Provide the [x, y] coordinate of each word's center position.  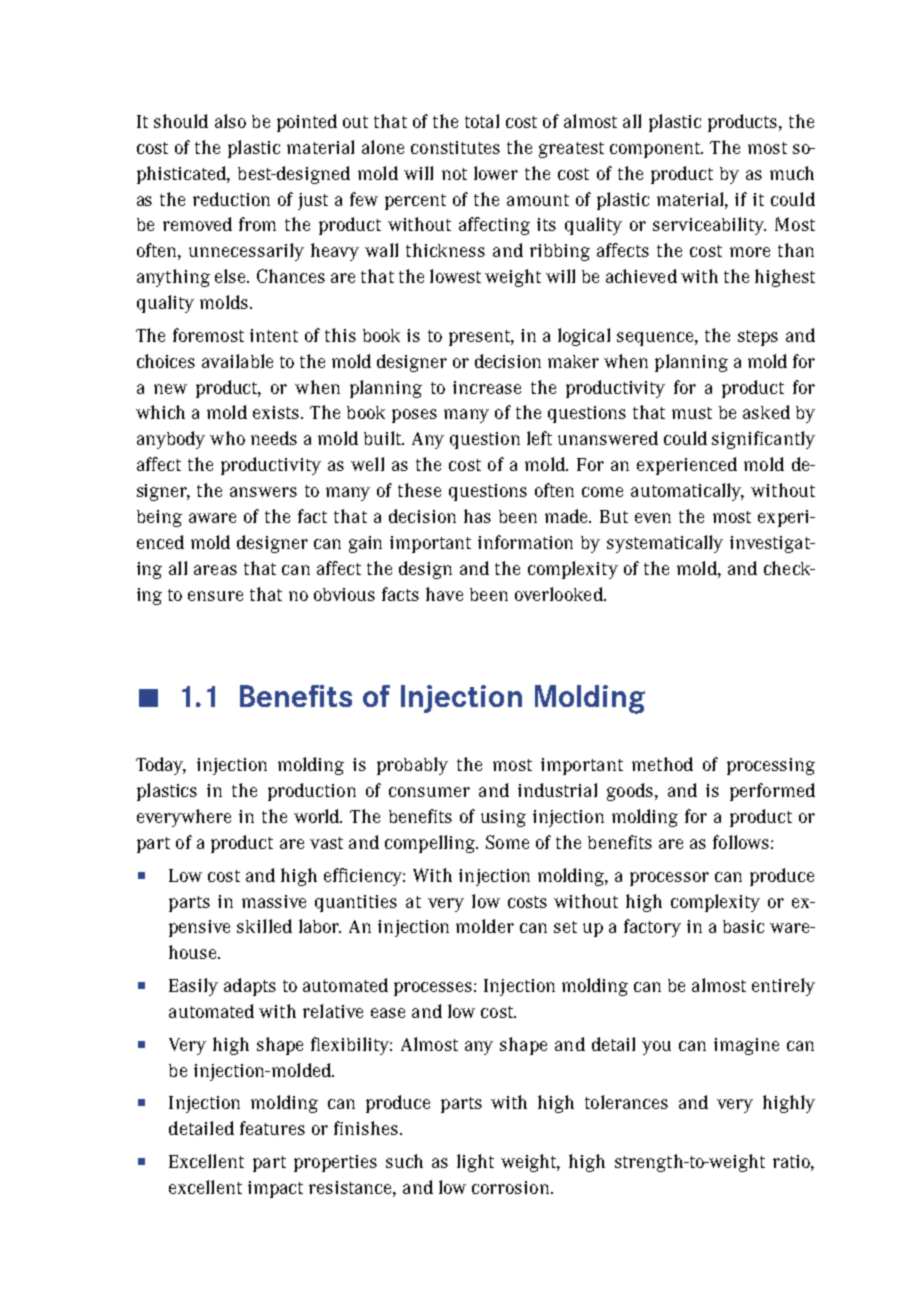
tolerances [626, 1102]
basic [743, 926]
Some [507, 842]
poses [414, 416]
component [656, 150]
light [475, 1163]
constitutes [455, 147]
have [444, 594]
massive [274, 901]
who [227, 438]
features [272, 1128]
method [662, 764]
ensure [215, 596]
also [230, 121]
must [692, 413]
